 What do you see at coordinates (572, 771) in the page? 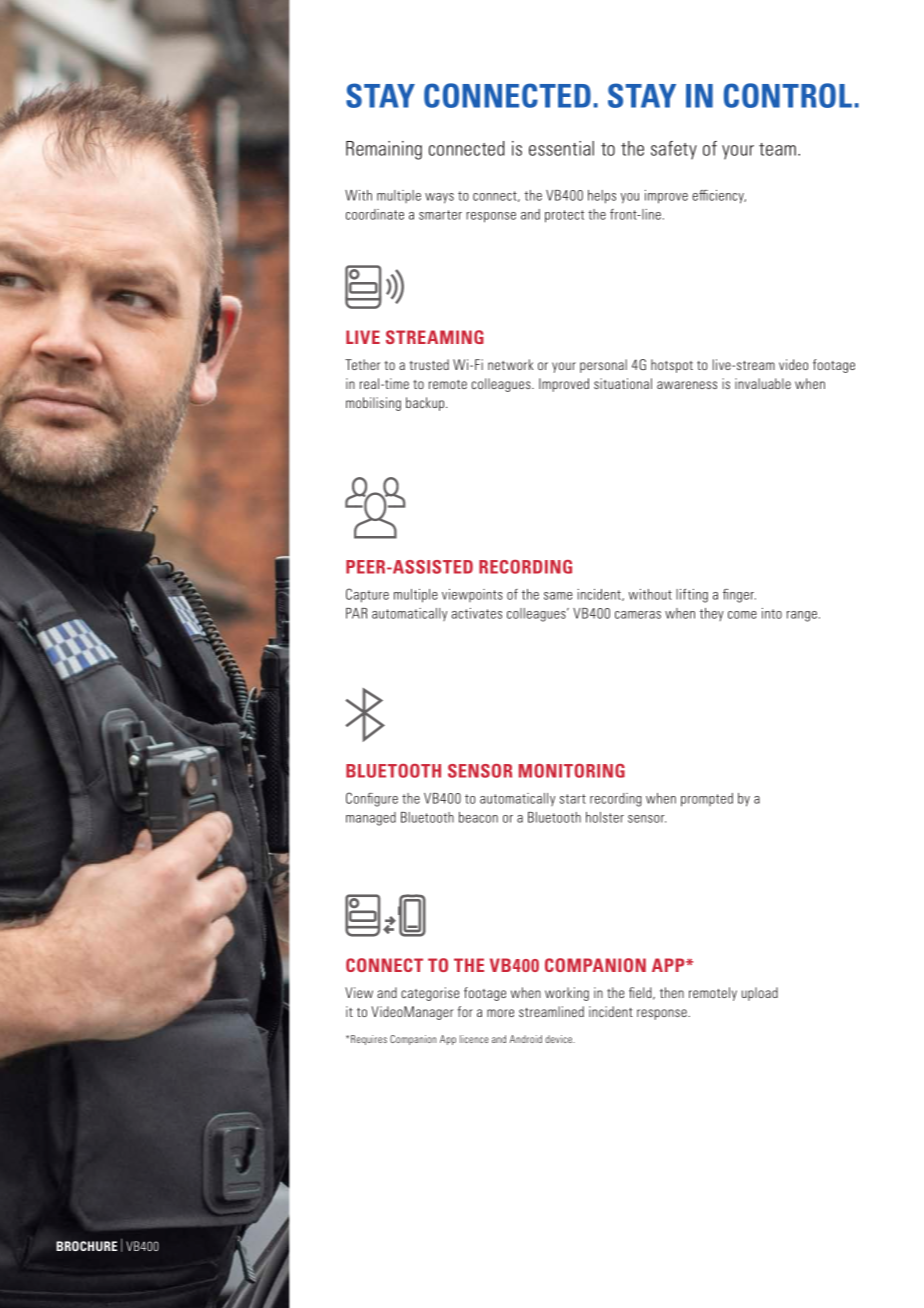
I see `MONITORING` at bounding box center [572, 771].
